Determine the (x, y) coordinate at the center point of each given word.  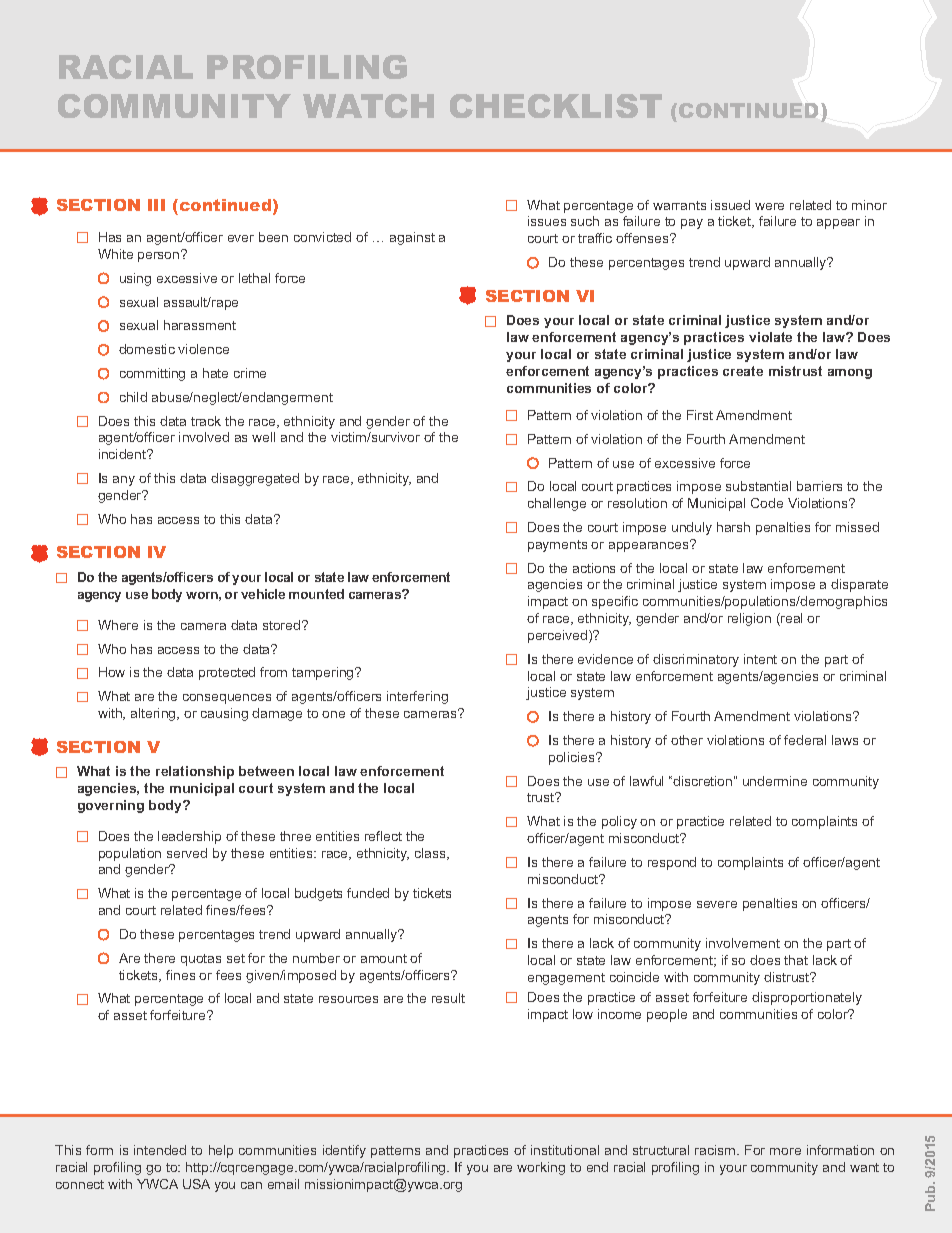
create (743, 371)
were (769, 206)
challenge (557, 504)
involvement (743, 943)
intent (760, 659)
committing (152, 374)
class (431, 854)
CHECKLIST (556, 106)
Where (118, 625)
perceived (557, 636)
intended (160, 1150)
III (156, 205)
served (187, 853)
